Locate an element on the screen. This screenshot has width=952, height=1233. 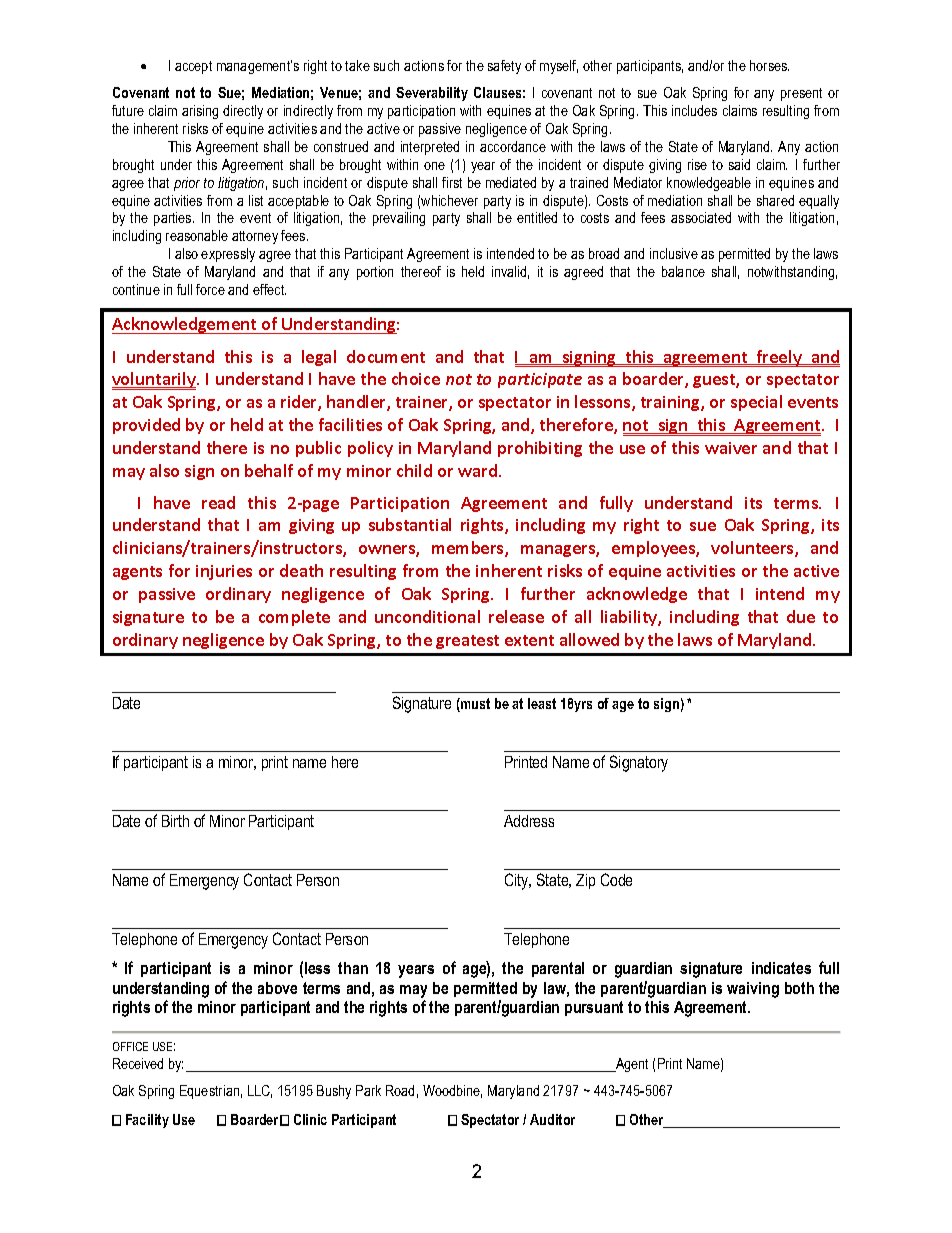
waiver is located at coordinates (731, 448).
